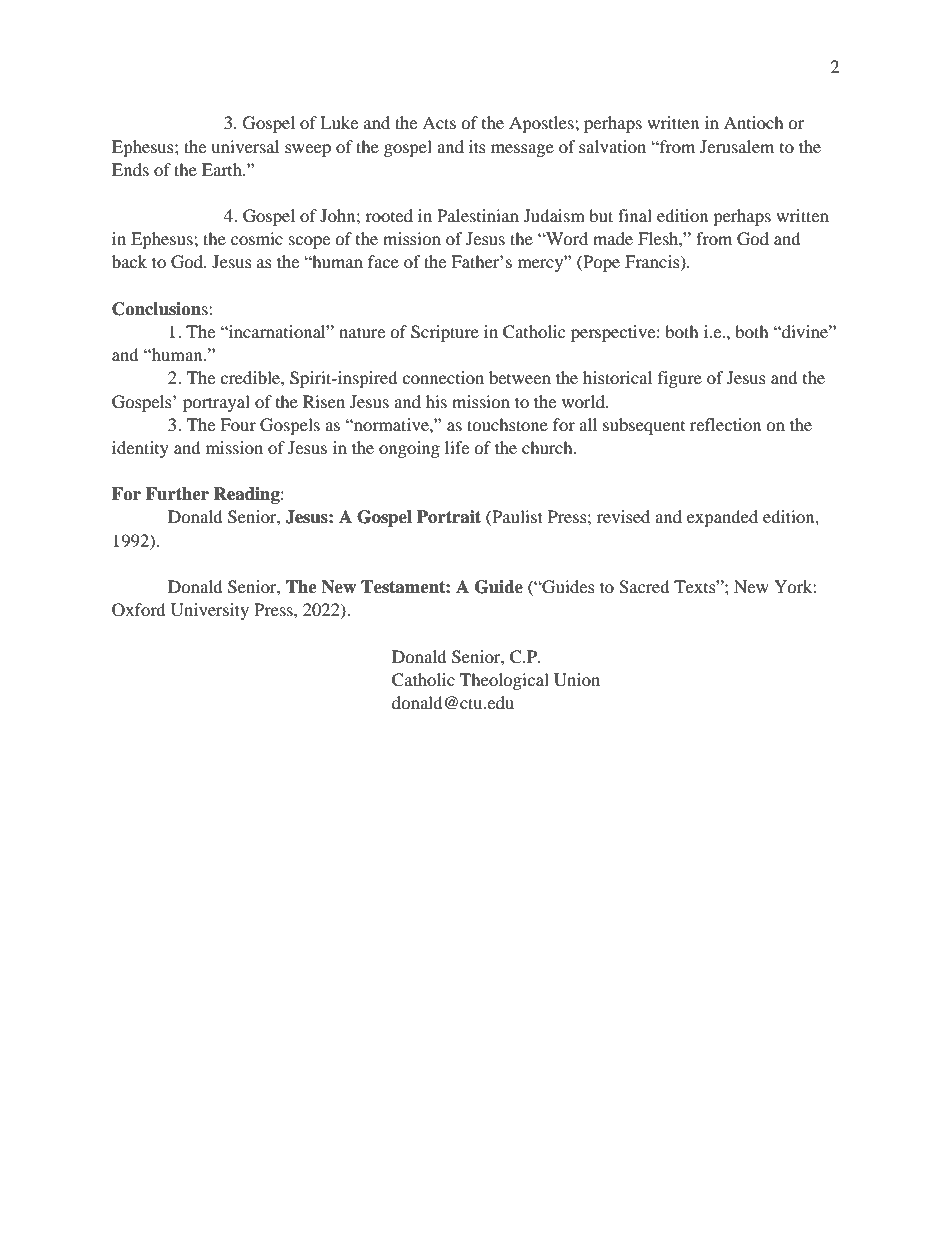 The height and width of the screenshot is (1233, 952). I want to click on Pope, so click(600, 263).
